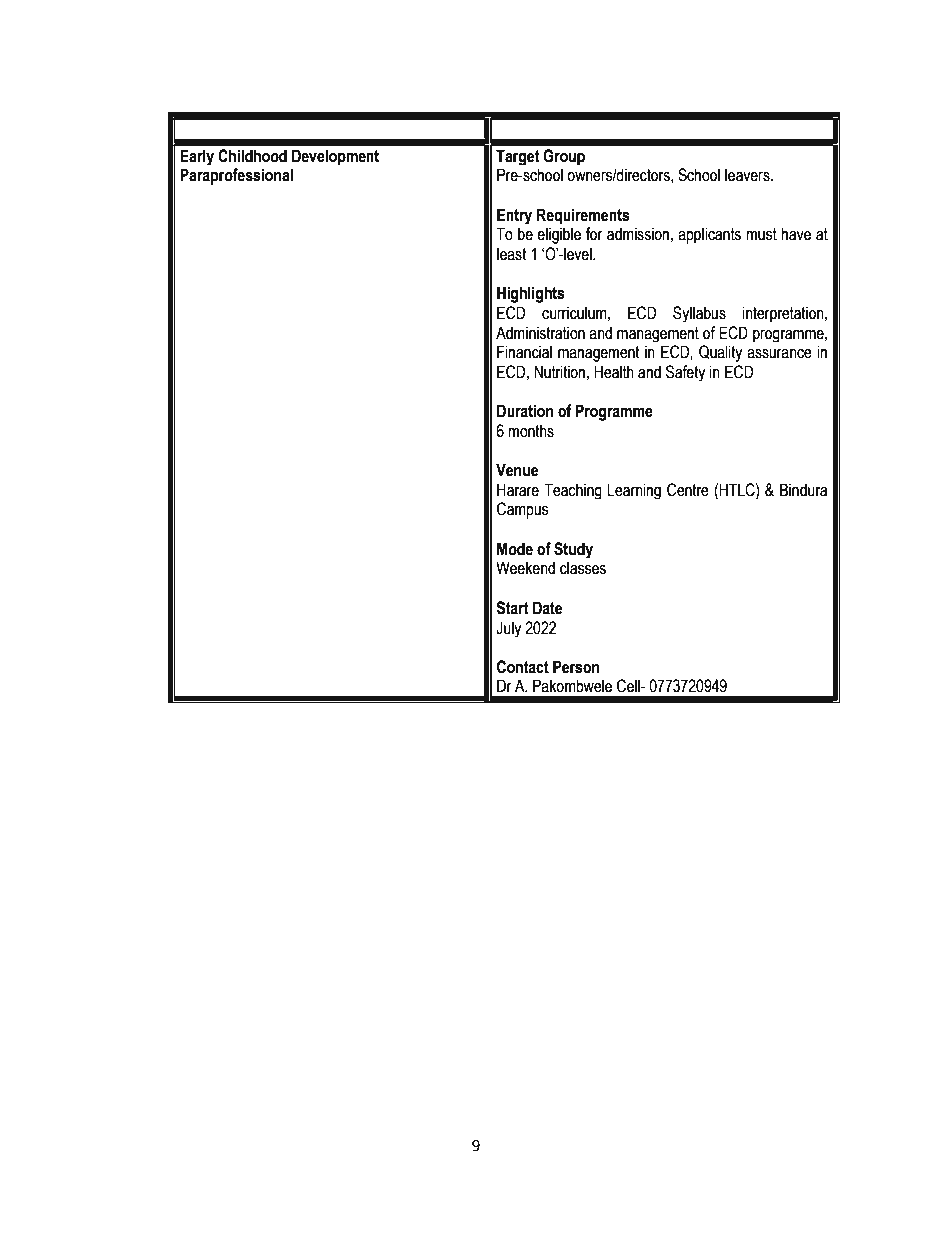 The width and height of the page is (952, 1233). Describe the element at coordinates (252, 156) in the page. I see `Childhood` at that location.
